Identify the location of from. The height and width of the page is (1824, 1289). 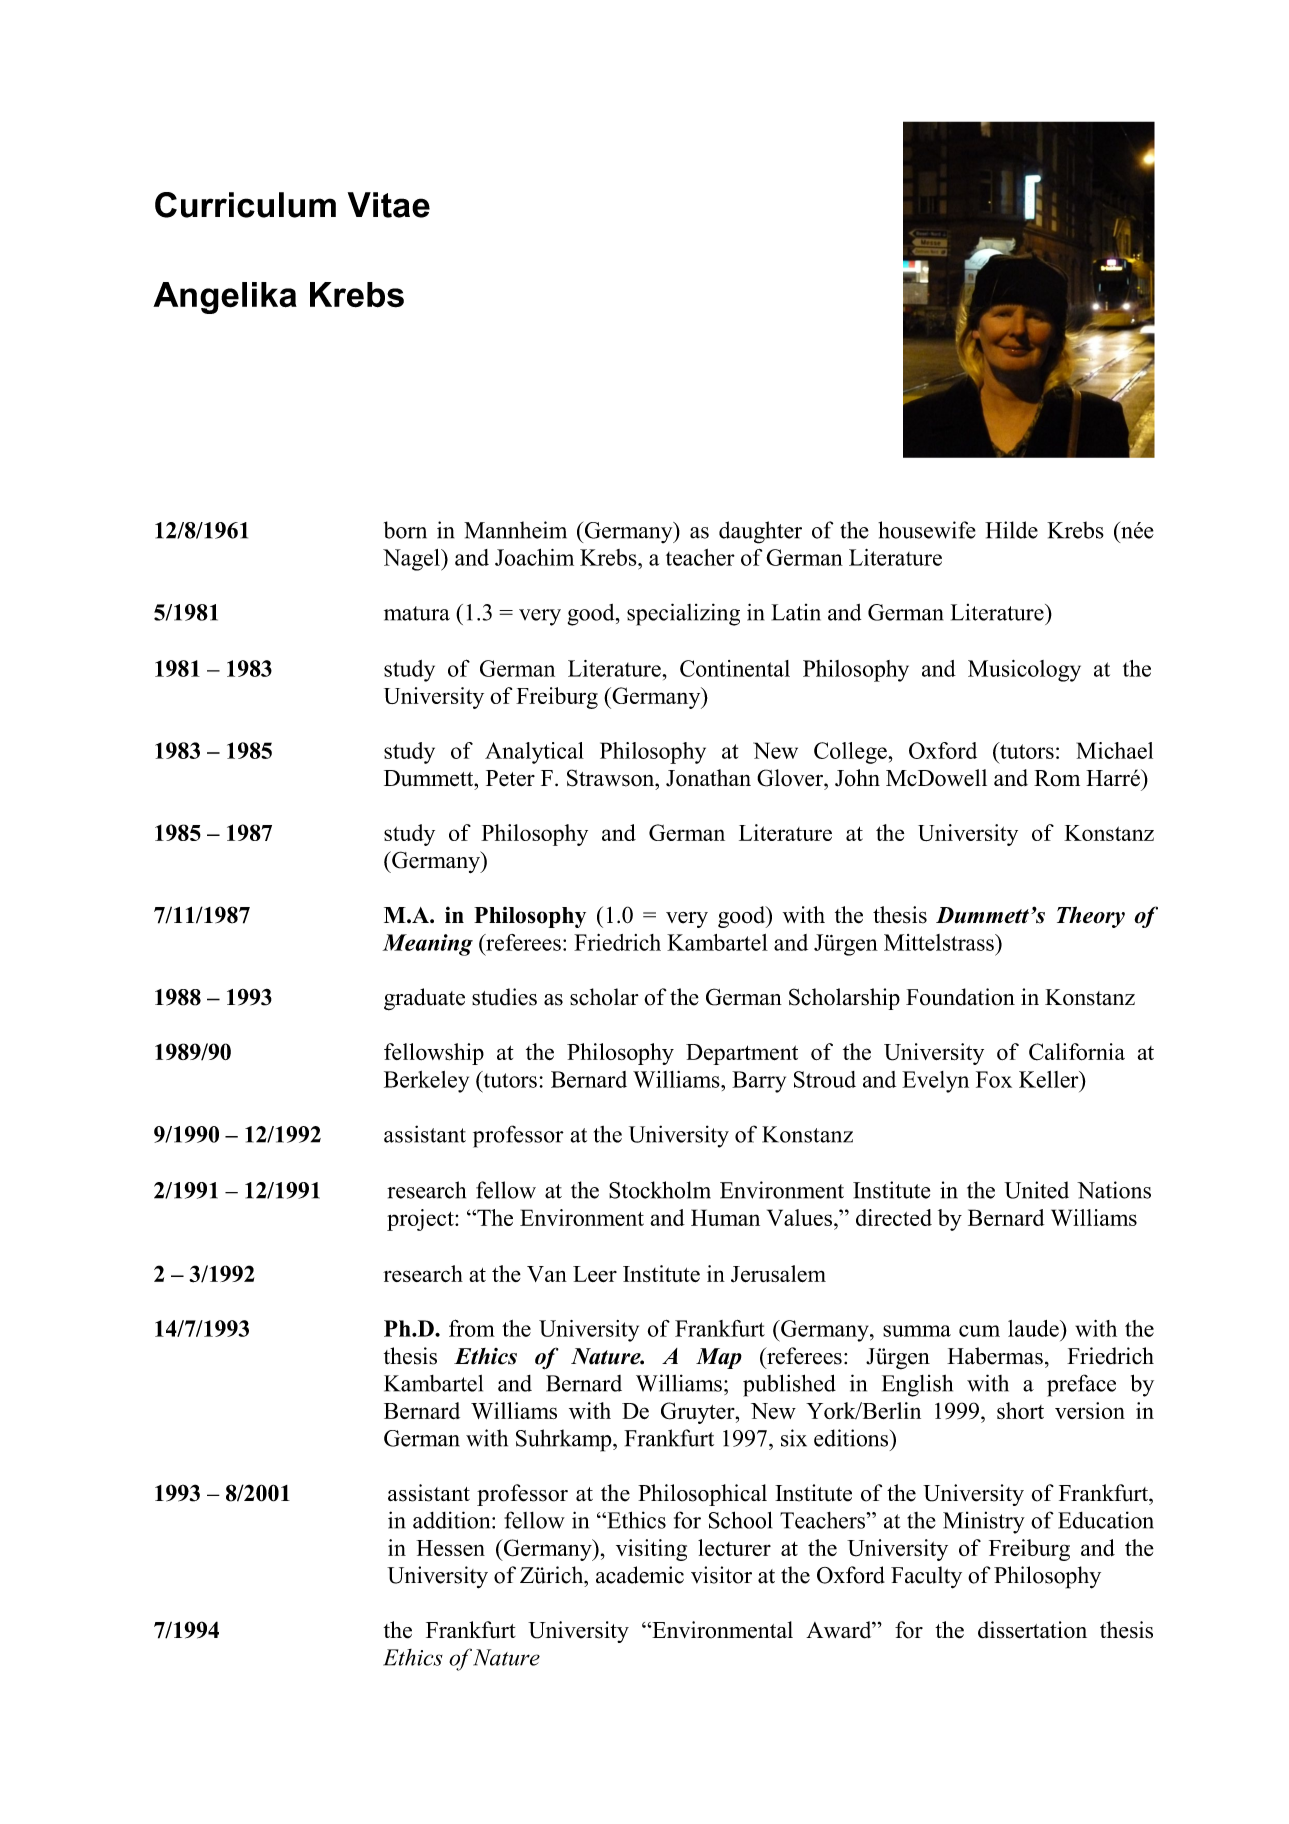
(472, 1328).
